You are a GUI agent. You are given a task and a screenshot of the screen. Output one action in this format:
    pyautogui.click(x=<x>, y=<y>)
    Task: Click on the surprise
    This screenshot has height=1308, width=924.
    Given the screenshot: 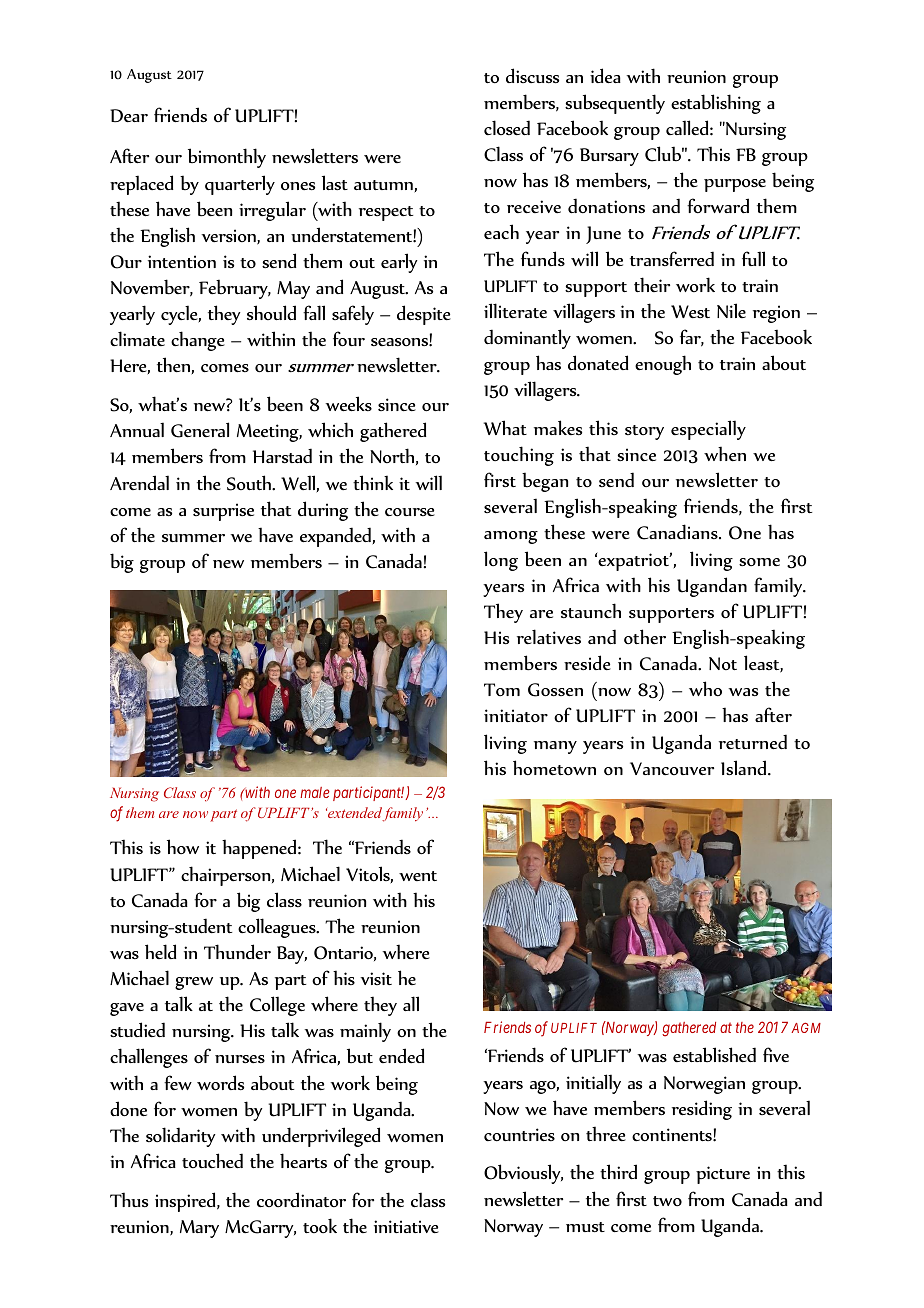 What is the action you would take?
    pyautogui.click(x=223, y=512)
